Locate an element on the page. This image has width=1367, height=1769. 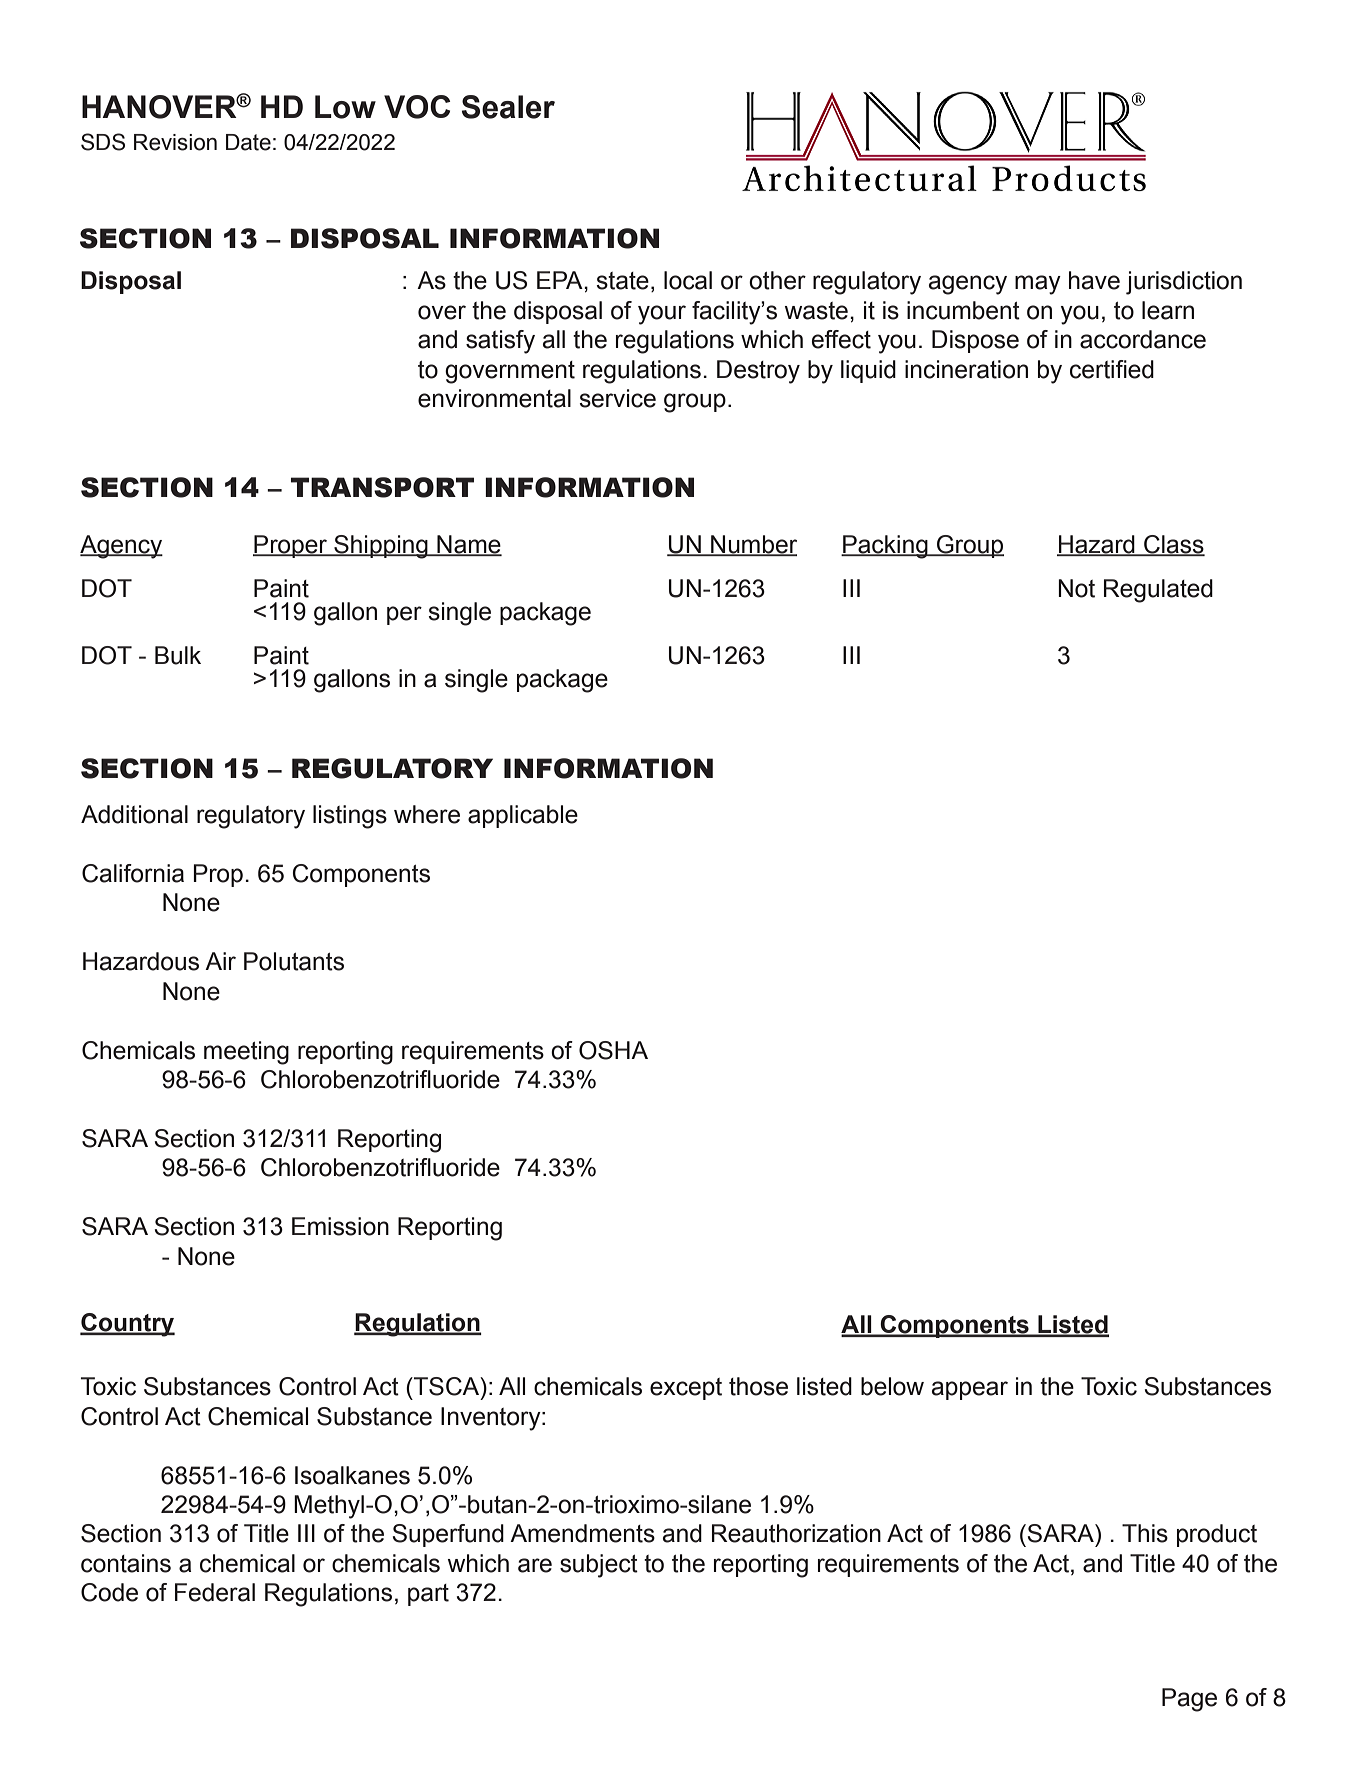
Additional is located at coordinates (134, 814).
